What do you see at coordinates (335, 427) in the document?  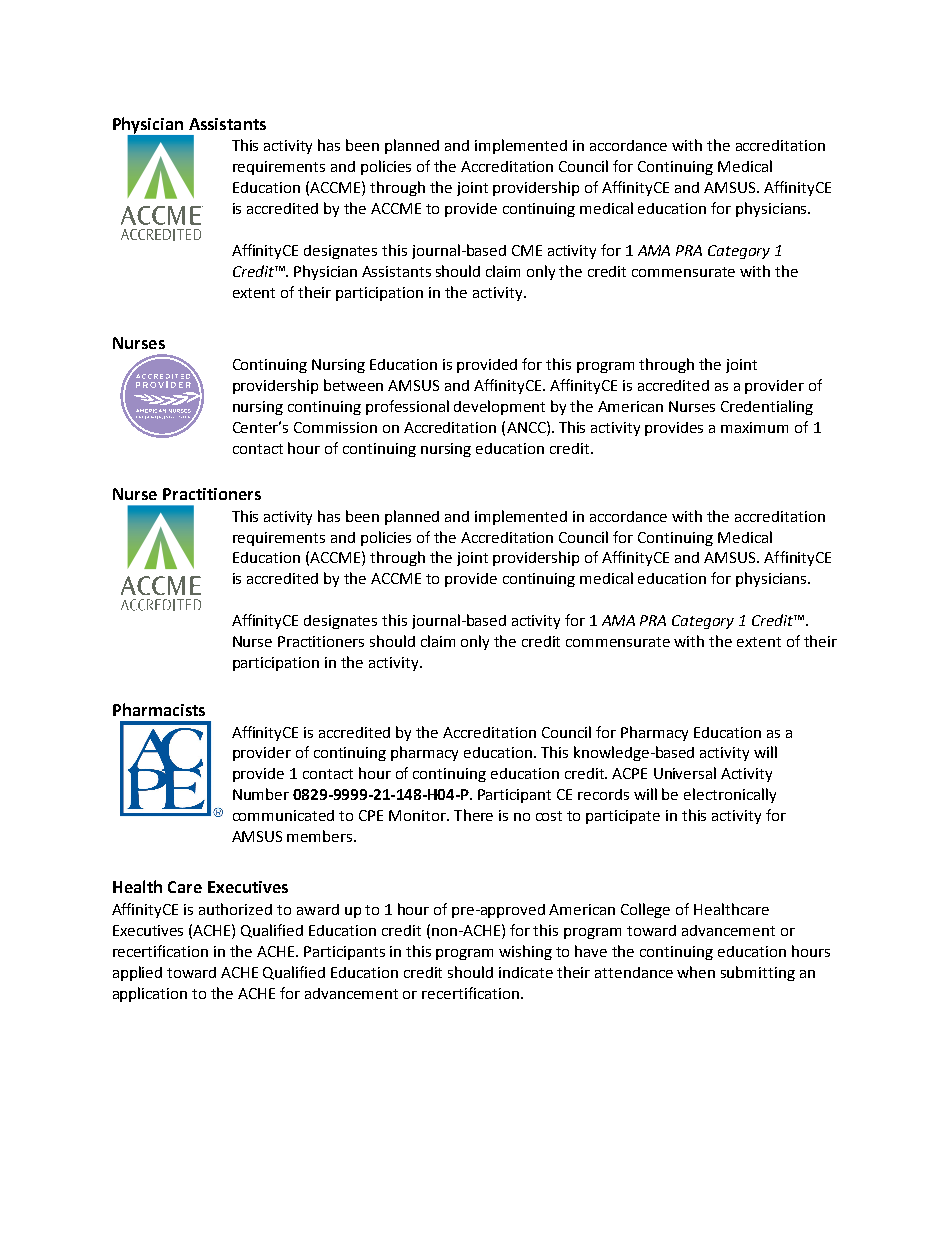 I see `Commission` at bounding box center [335, 427].
